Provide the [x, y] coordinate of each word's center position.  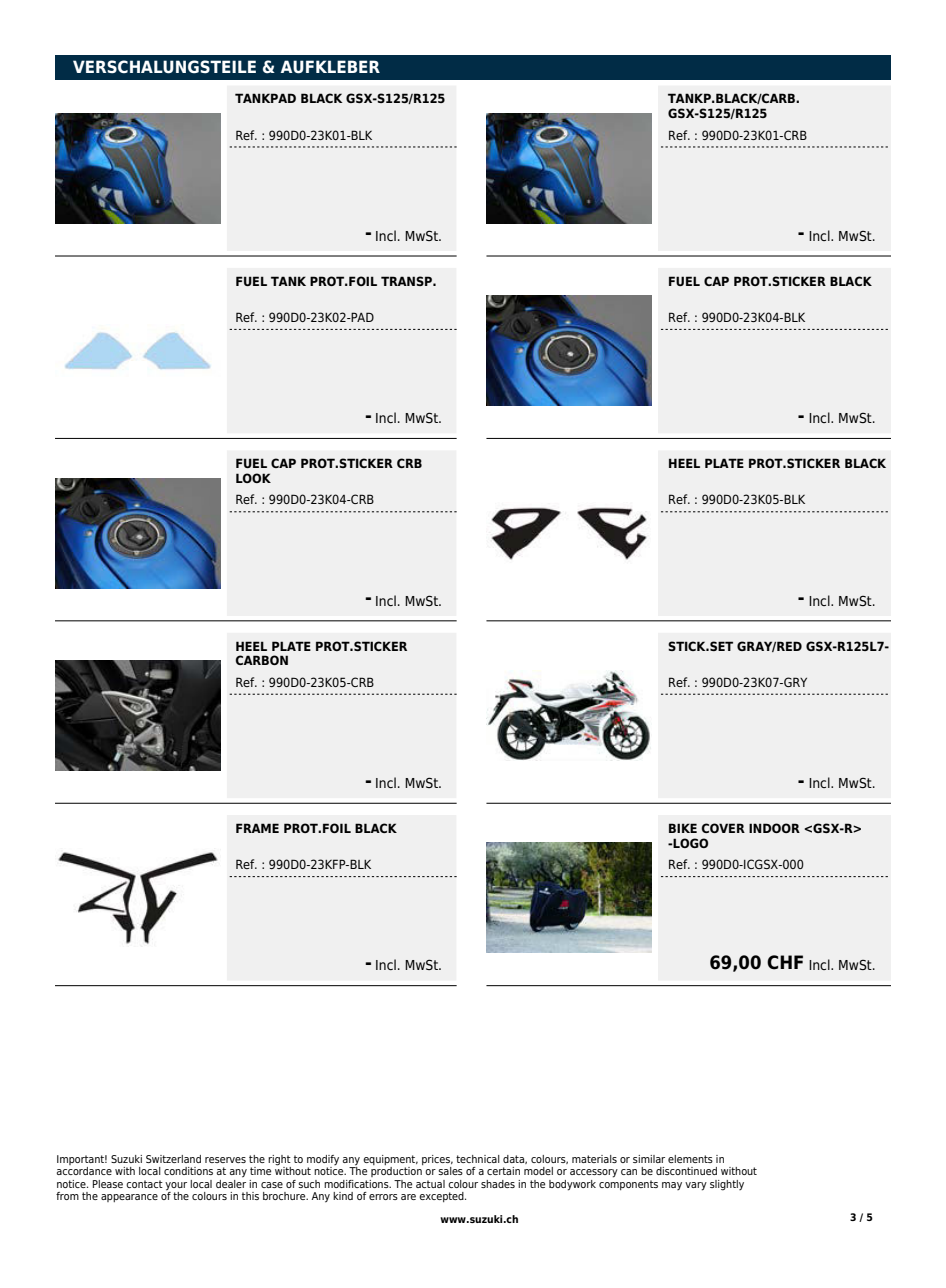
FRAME [257, 828]
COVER [723, 828]
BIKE [683, 828]
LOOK [253, 478]
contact [144, 1184]
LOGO [690, 843]
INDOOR [774, 828]
